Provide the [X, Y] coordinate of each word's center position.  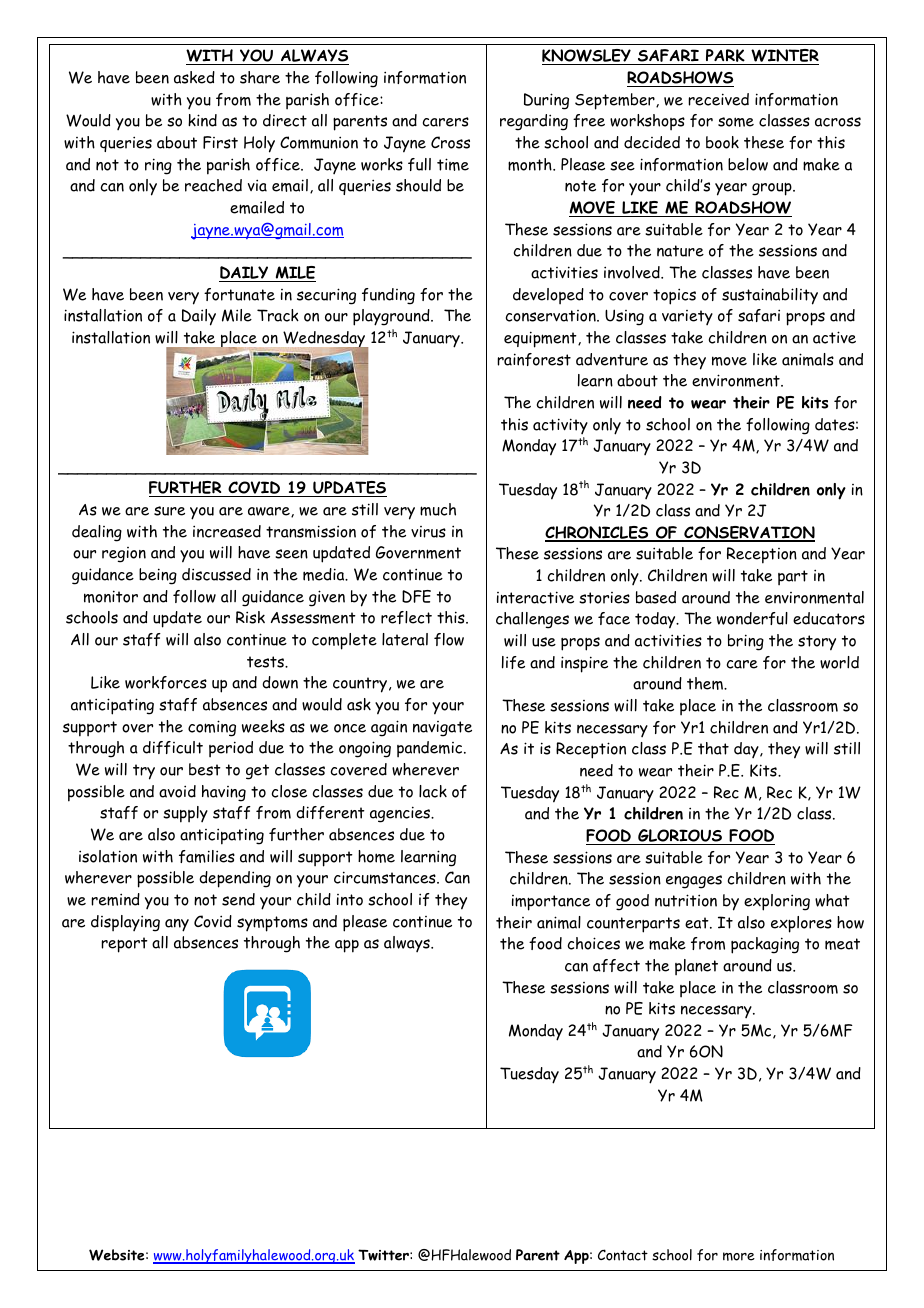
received [718, 99]
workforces [166, 682]
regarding [534, 122]
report [124, 945]
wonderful [752, 618]
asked [194, 77]
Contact [623, 1255]
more [739, 1256]
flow [449, 639]
